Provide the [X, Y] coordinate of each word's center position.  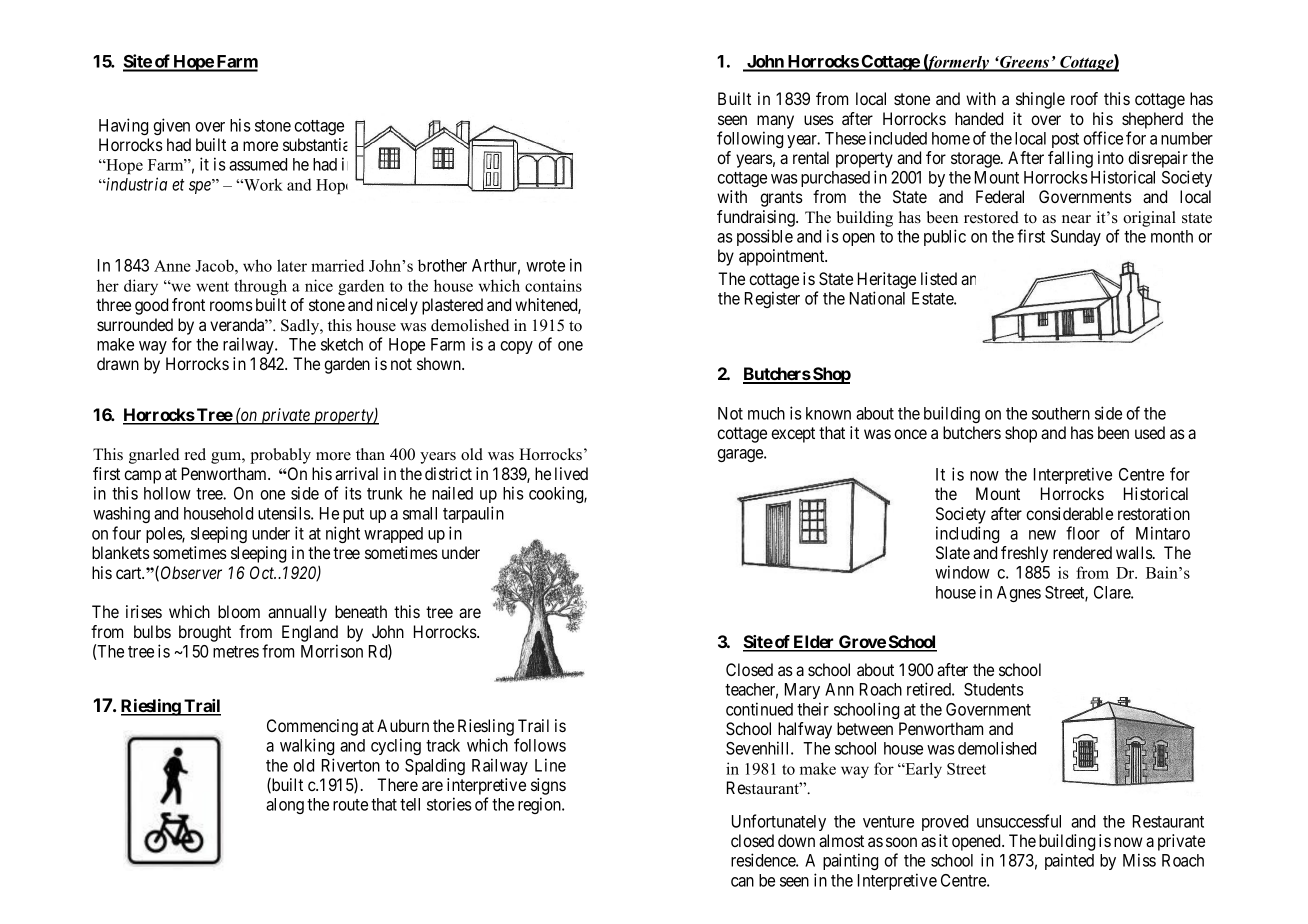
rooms [231, 306]
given [171, 126]
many [775, 122]
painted [1069, 861]
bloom [239, 611]
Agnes [1019, 594]
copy [516, 347]
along [285, 806]
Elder [813, 643]
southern [1061, 413]
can [742, 882]
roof [1084, 98]
